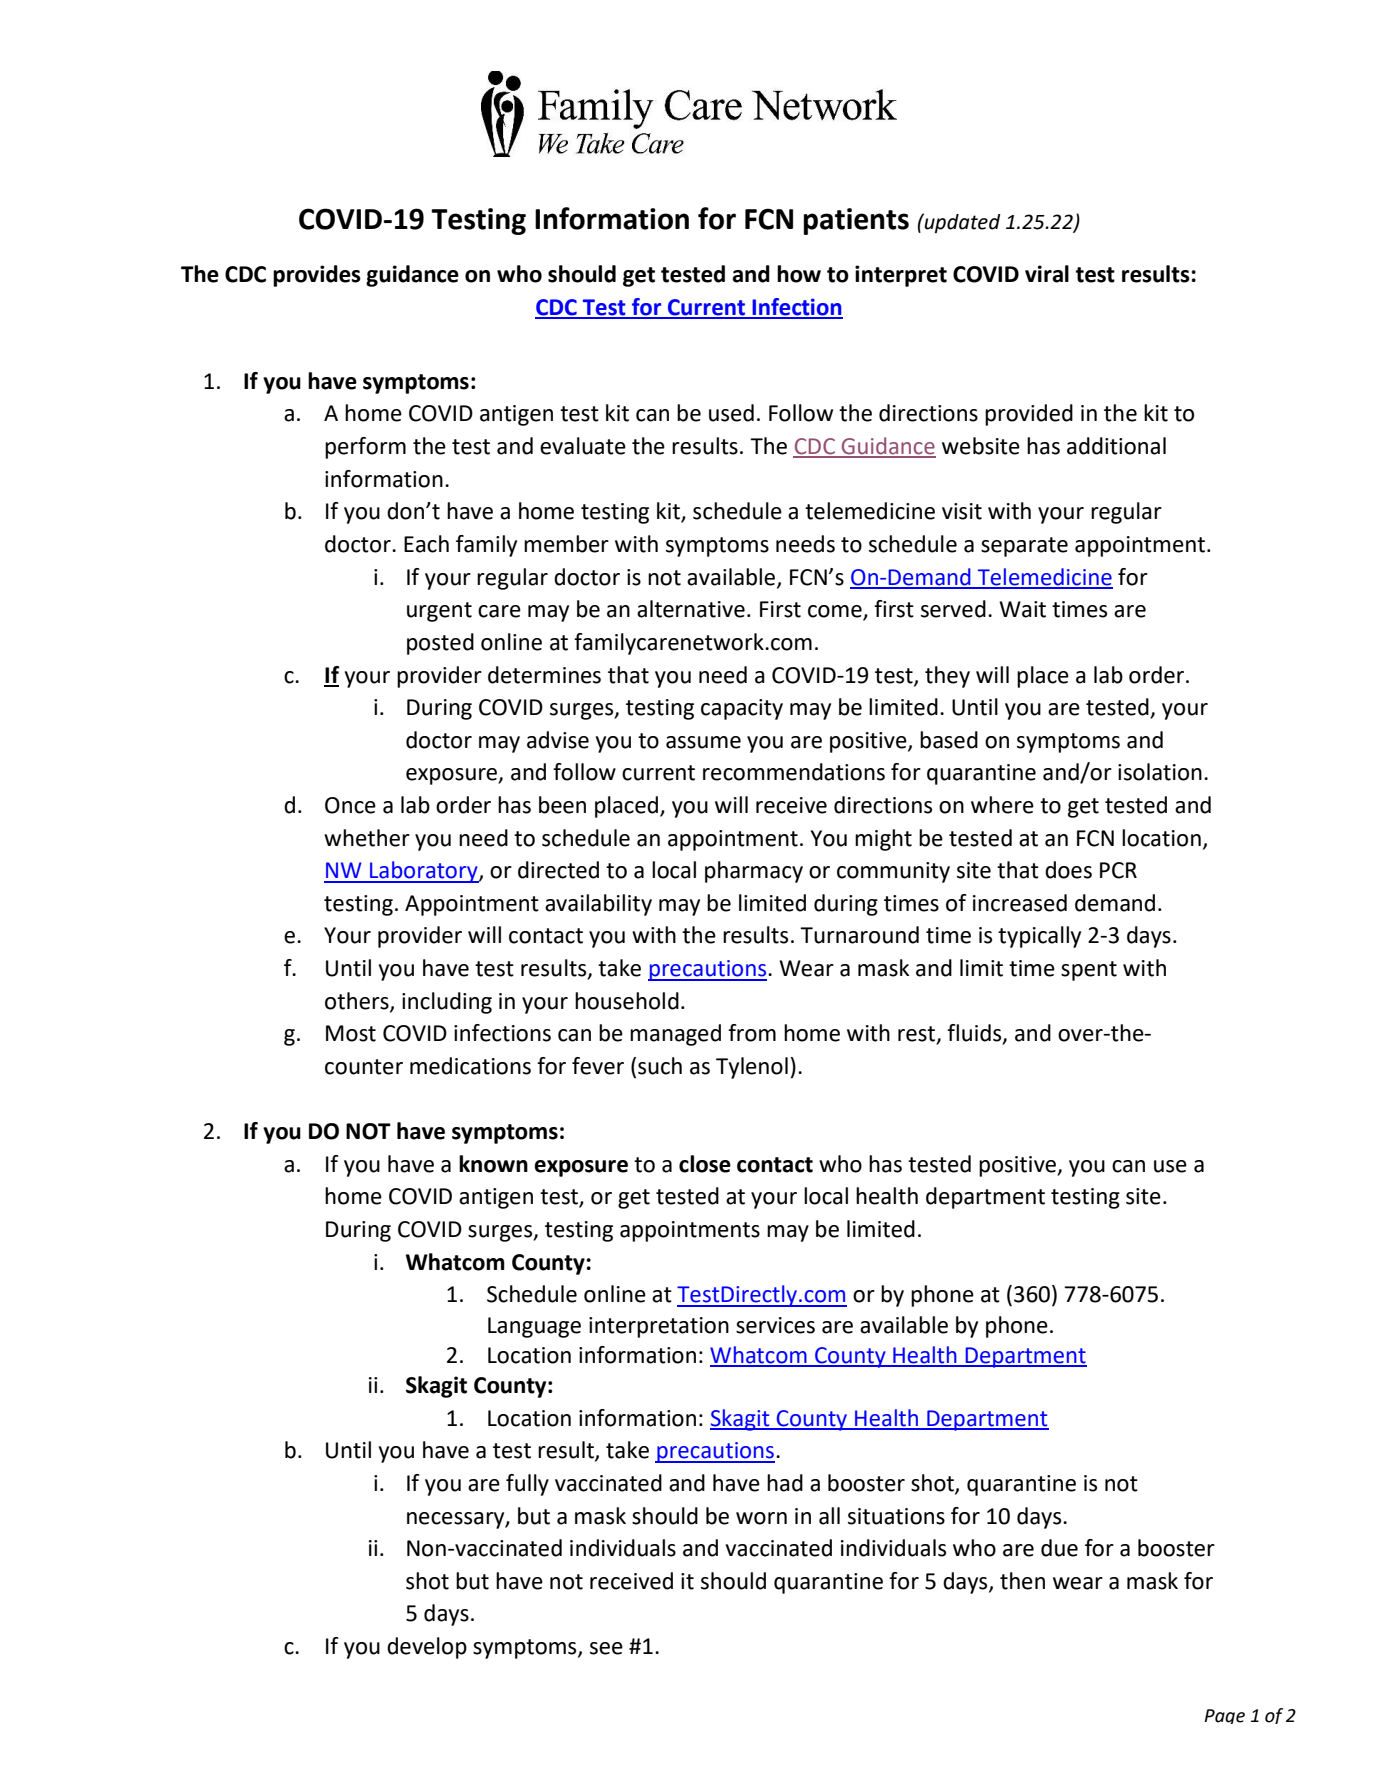 The image size is (1378, 1783). I want to click on viral, so click(1047, 274).
